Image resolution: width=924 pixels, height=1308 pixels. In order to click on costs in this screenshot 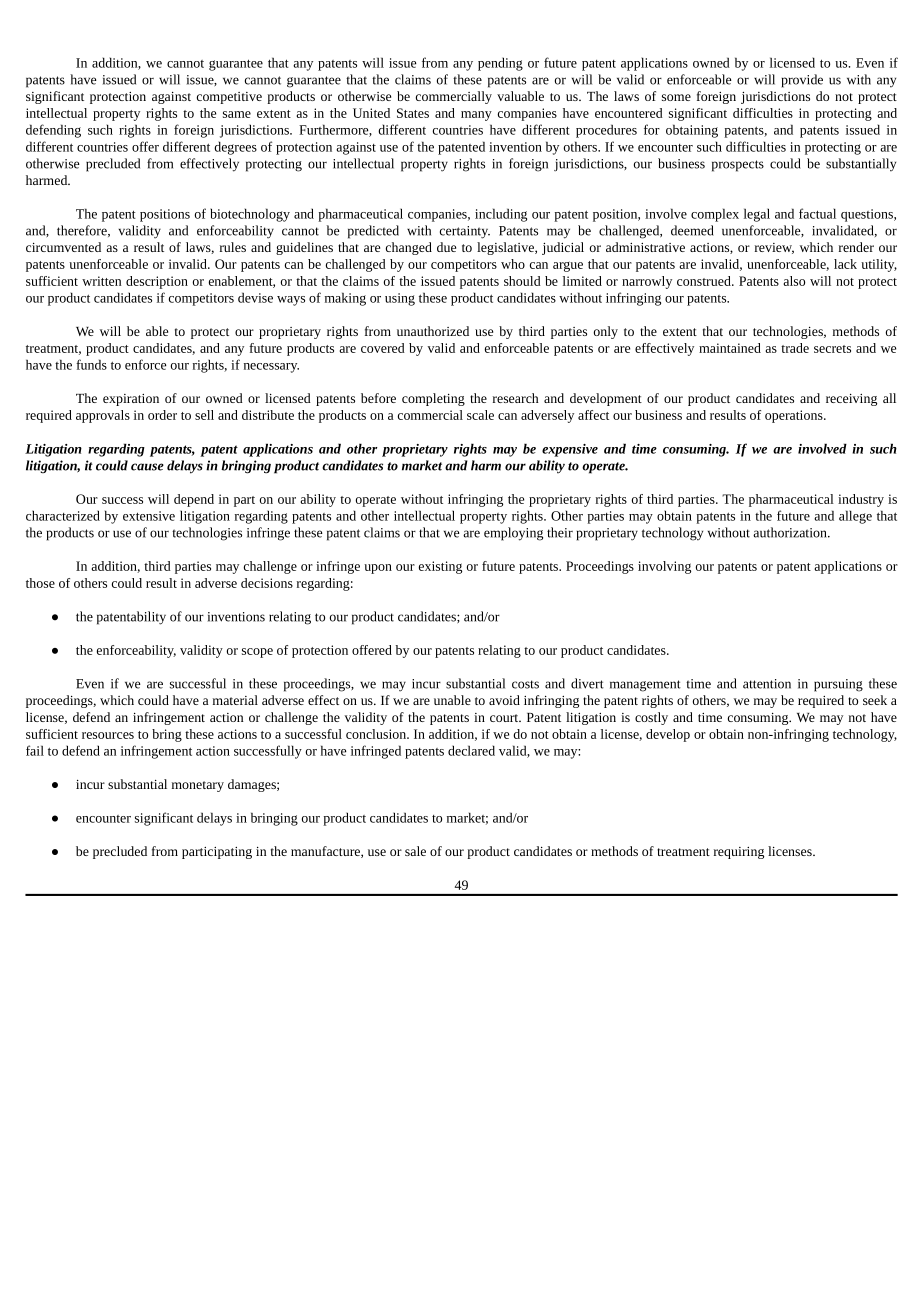, I will do `click(525, 684)`.
